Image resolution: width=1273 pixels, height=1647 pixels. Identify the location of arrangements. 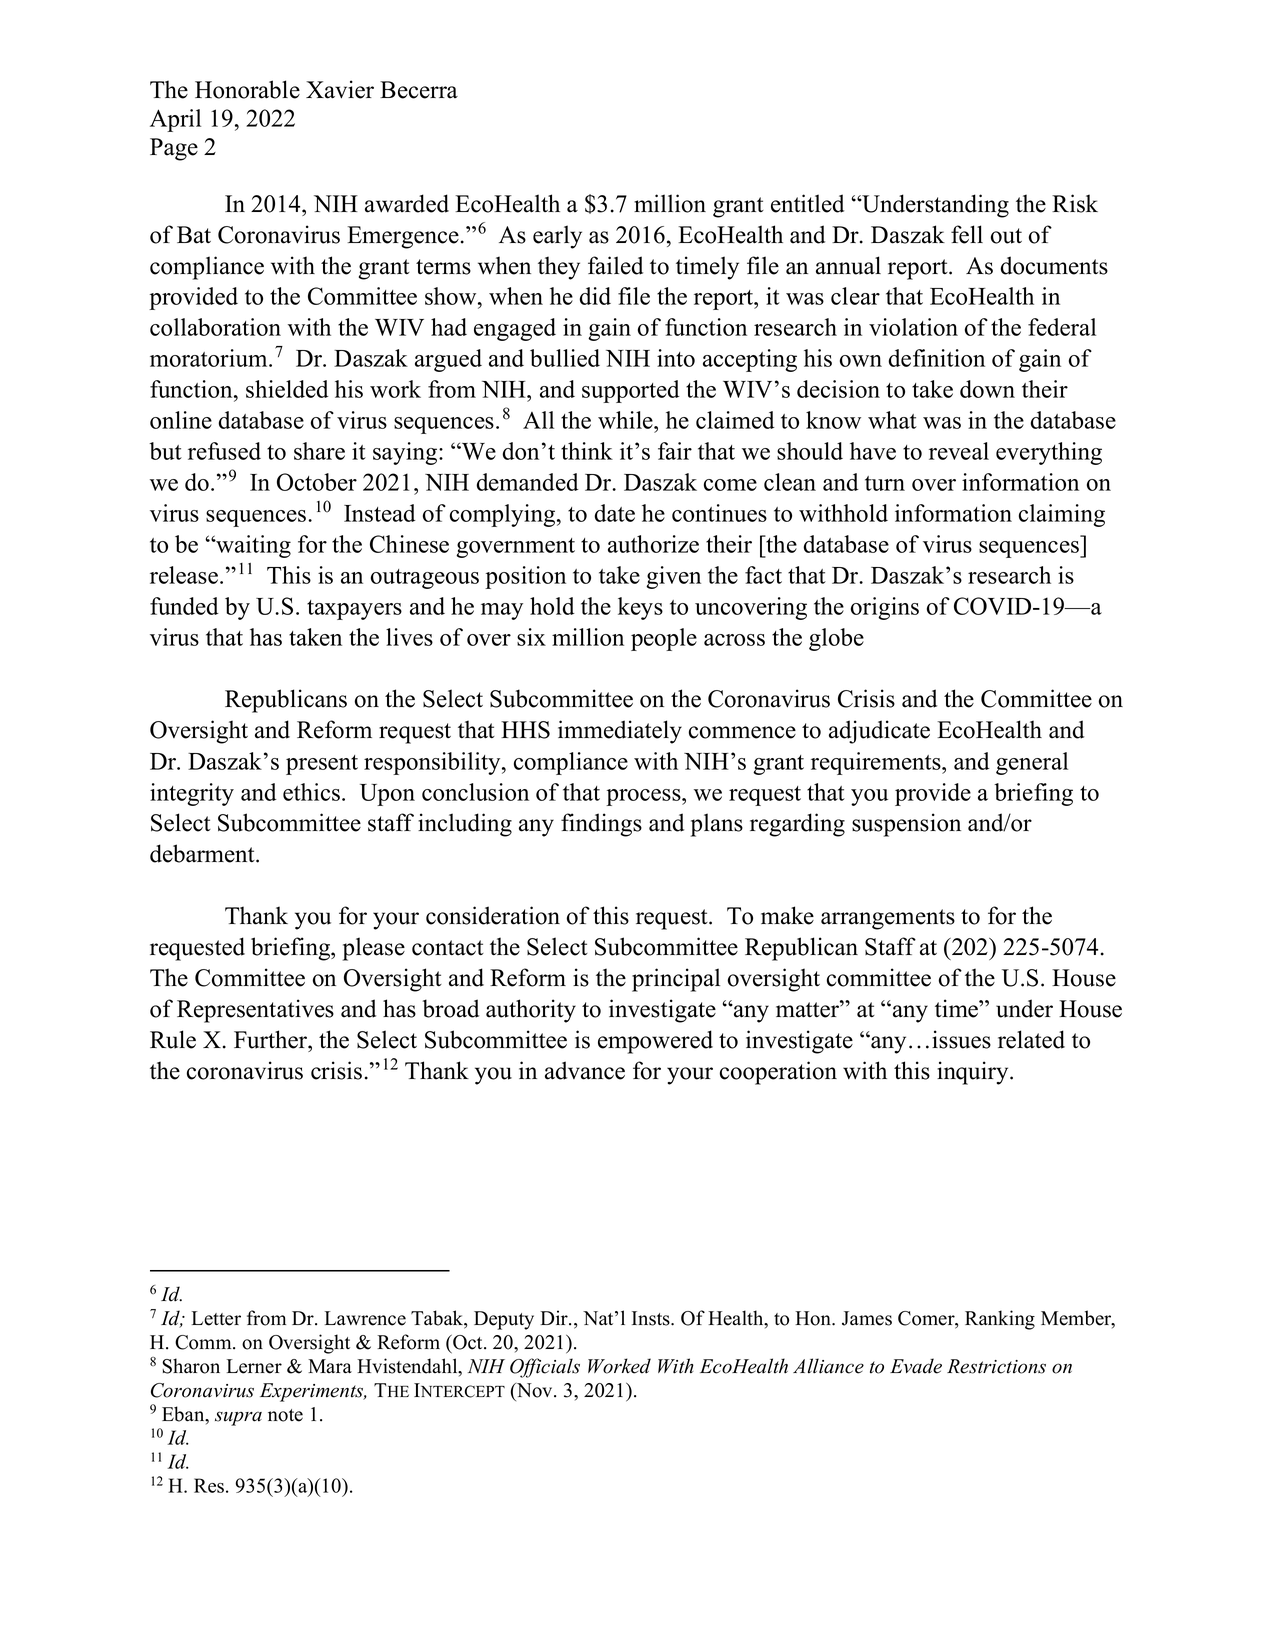
(888, 919).
